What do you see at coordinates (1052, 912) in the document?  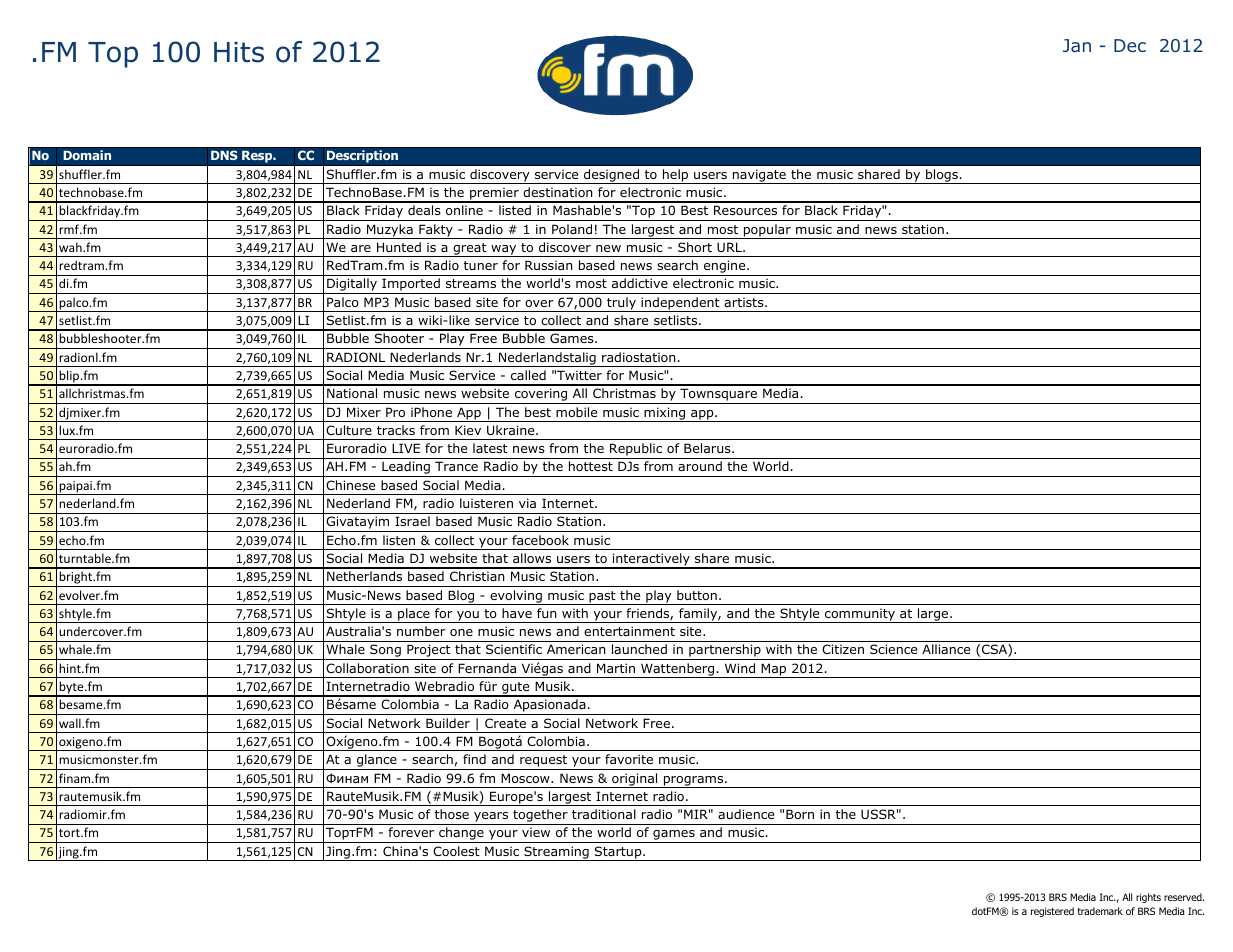 I see `registered` at bounding box center [1052, 912].
